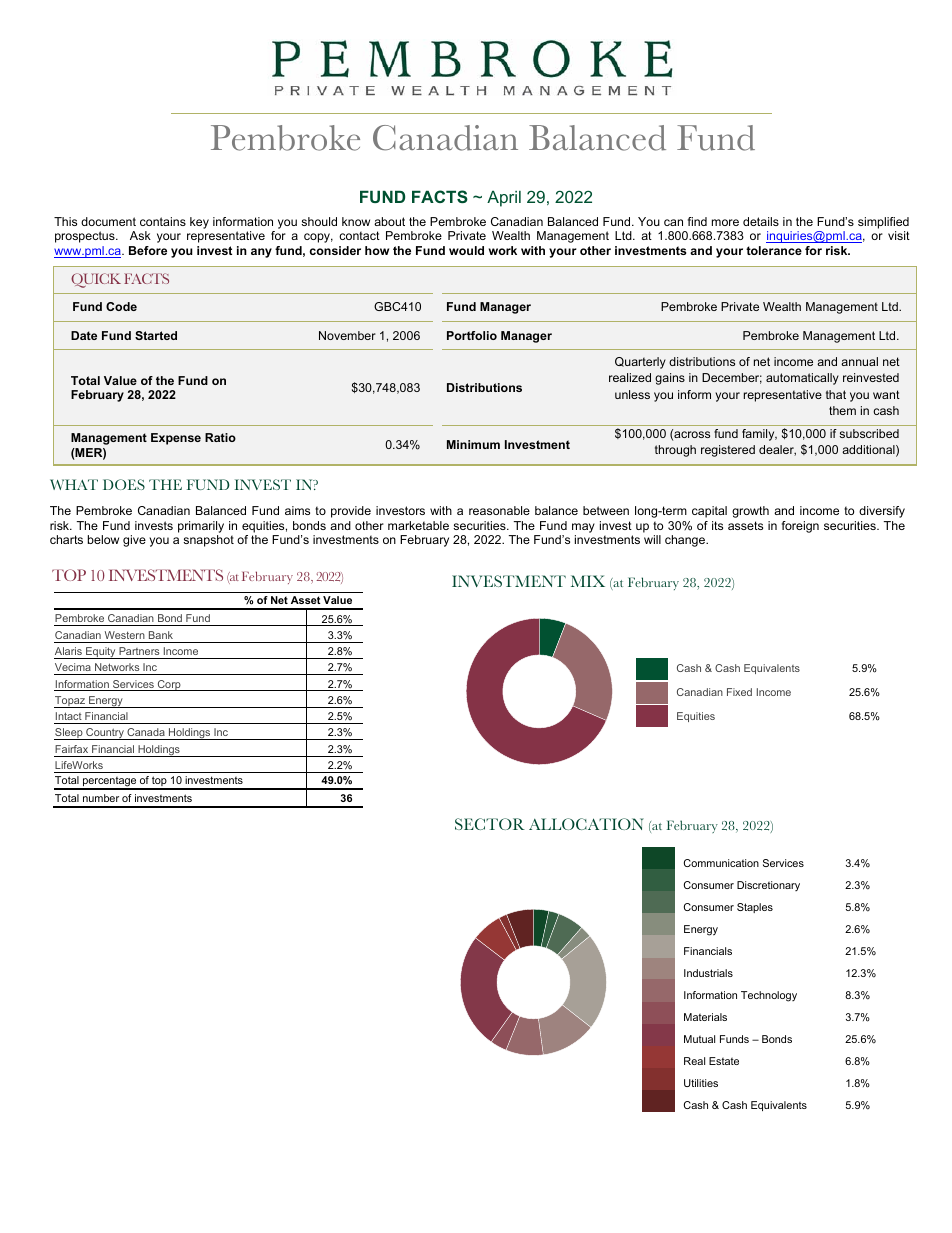 Image resolution: width=952 pixels, height=1233 pixels. What do you see at coordinates (163, 221) in the screenshot?
I see `contains` at bounding box center [163, 221].
